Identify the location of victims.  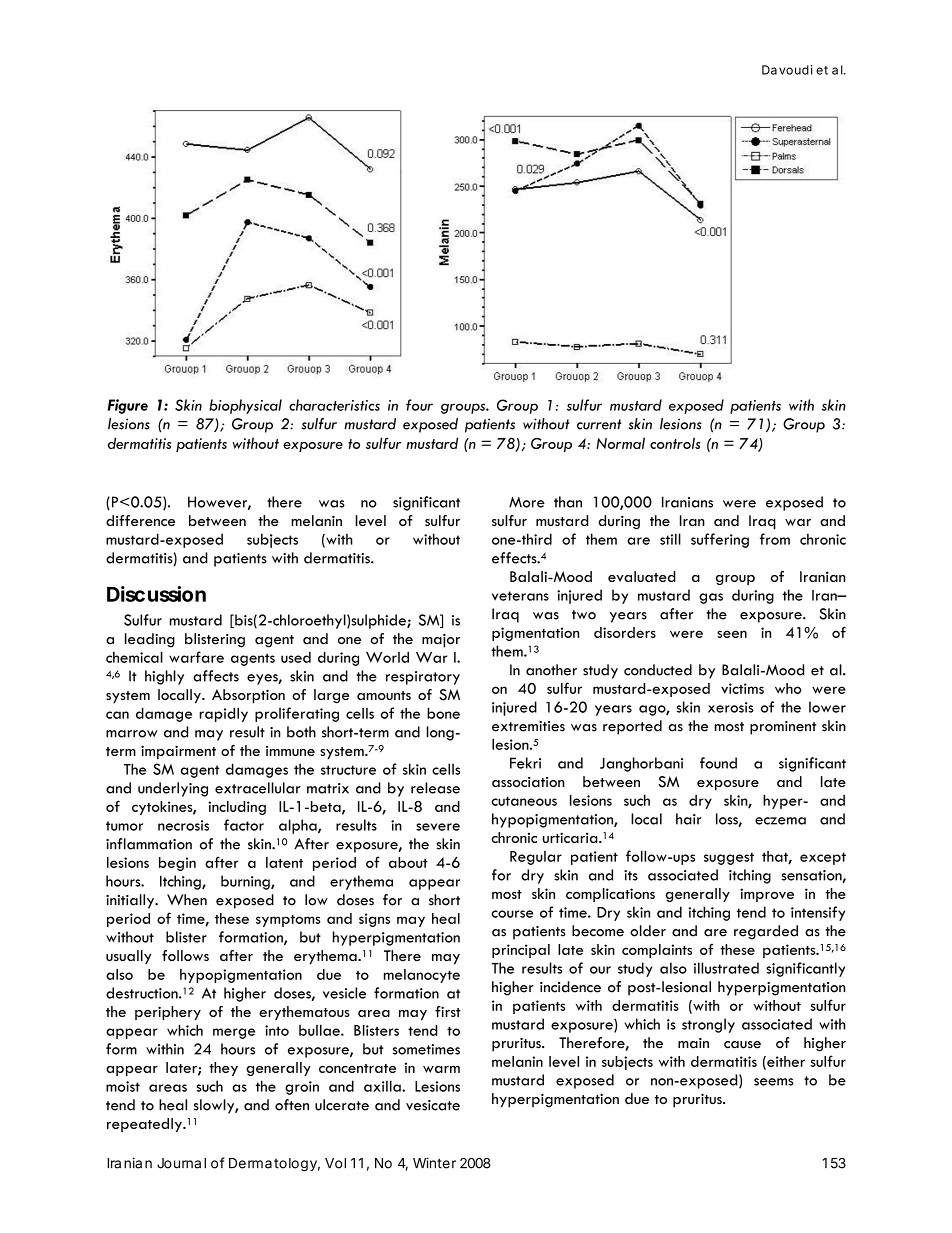
(742, 688).
